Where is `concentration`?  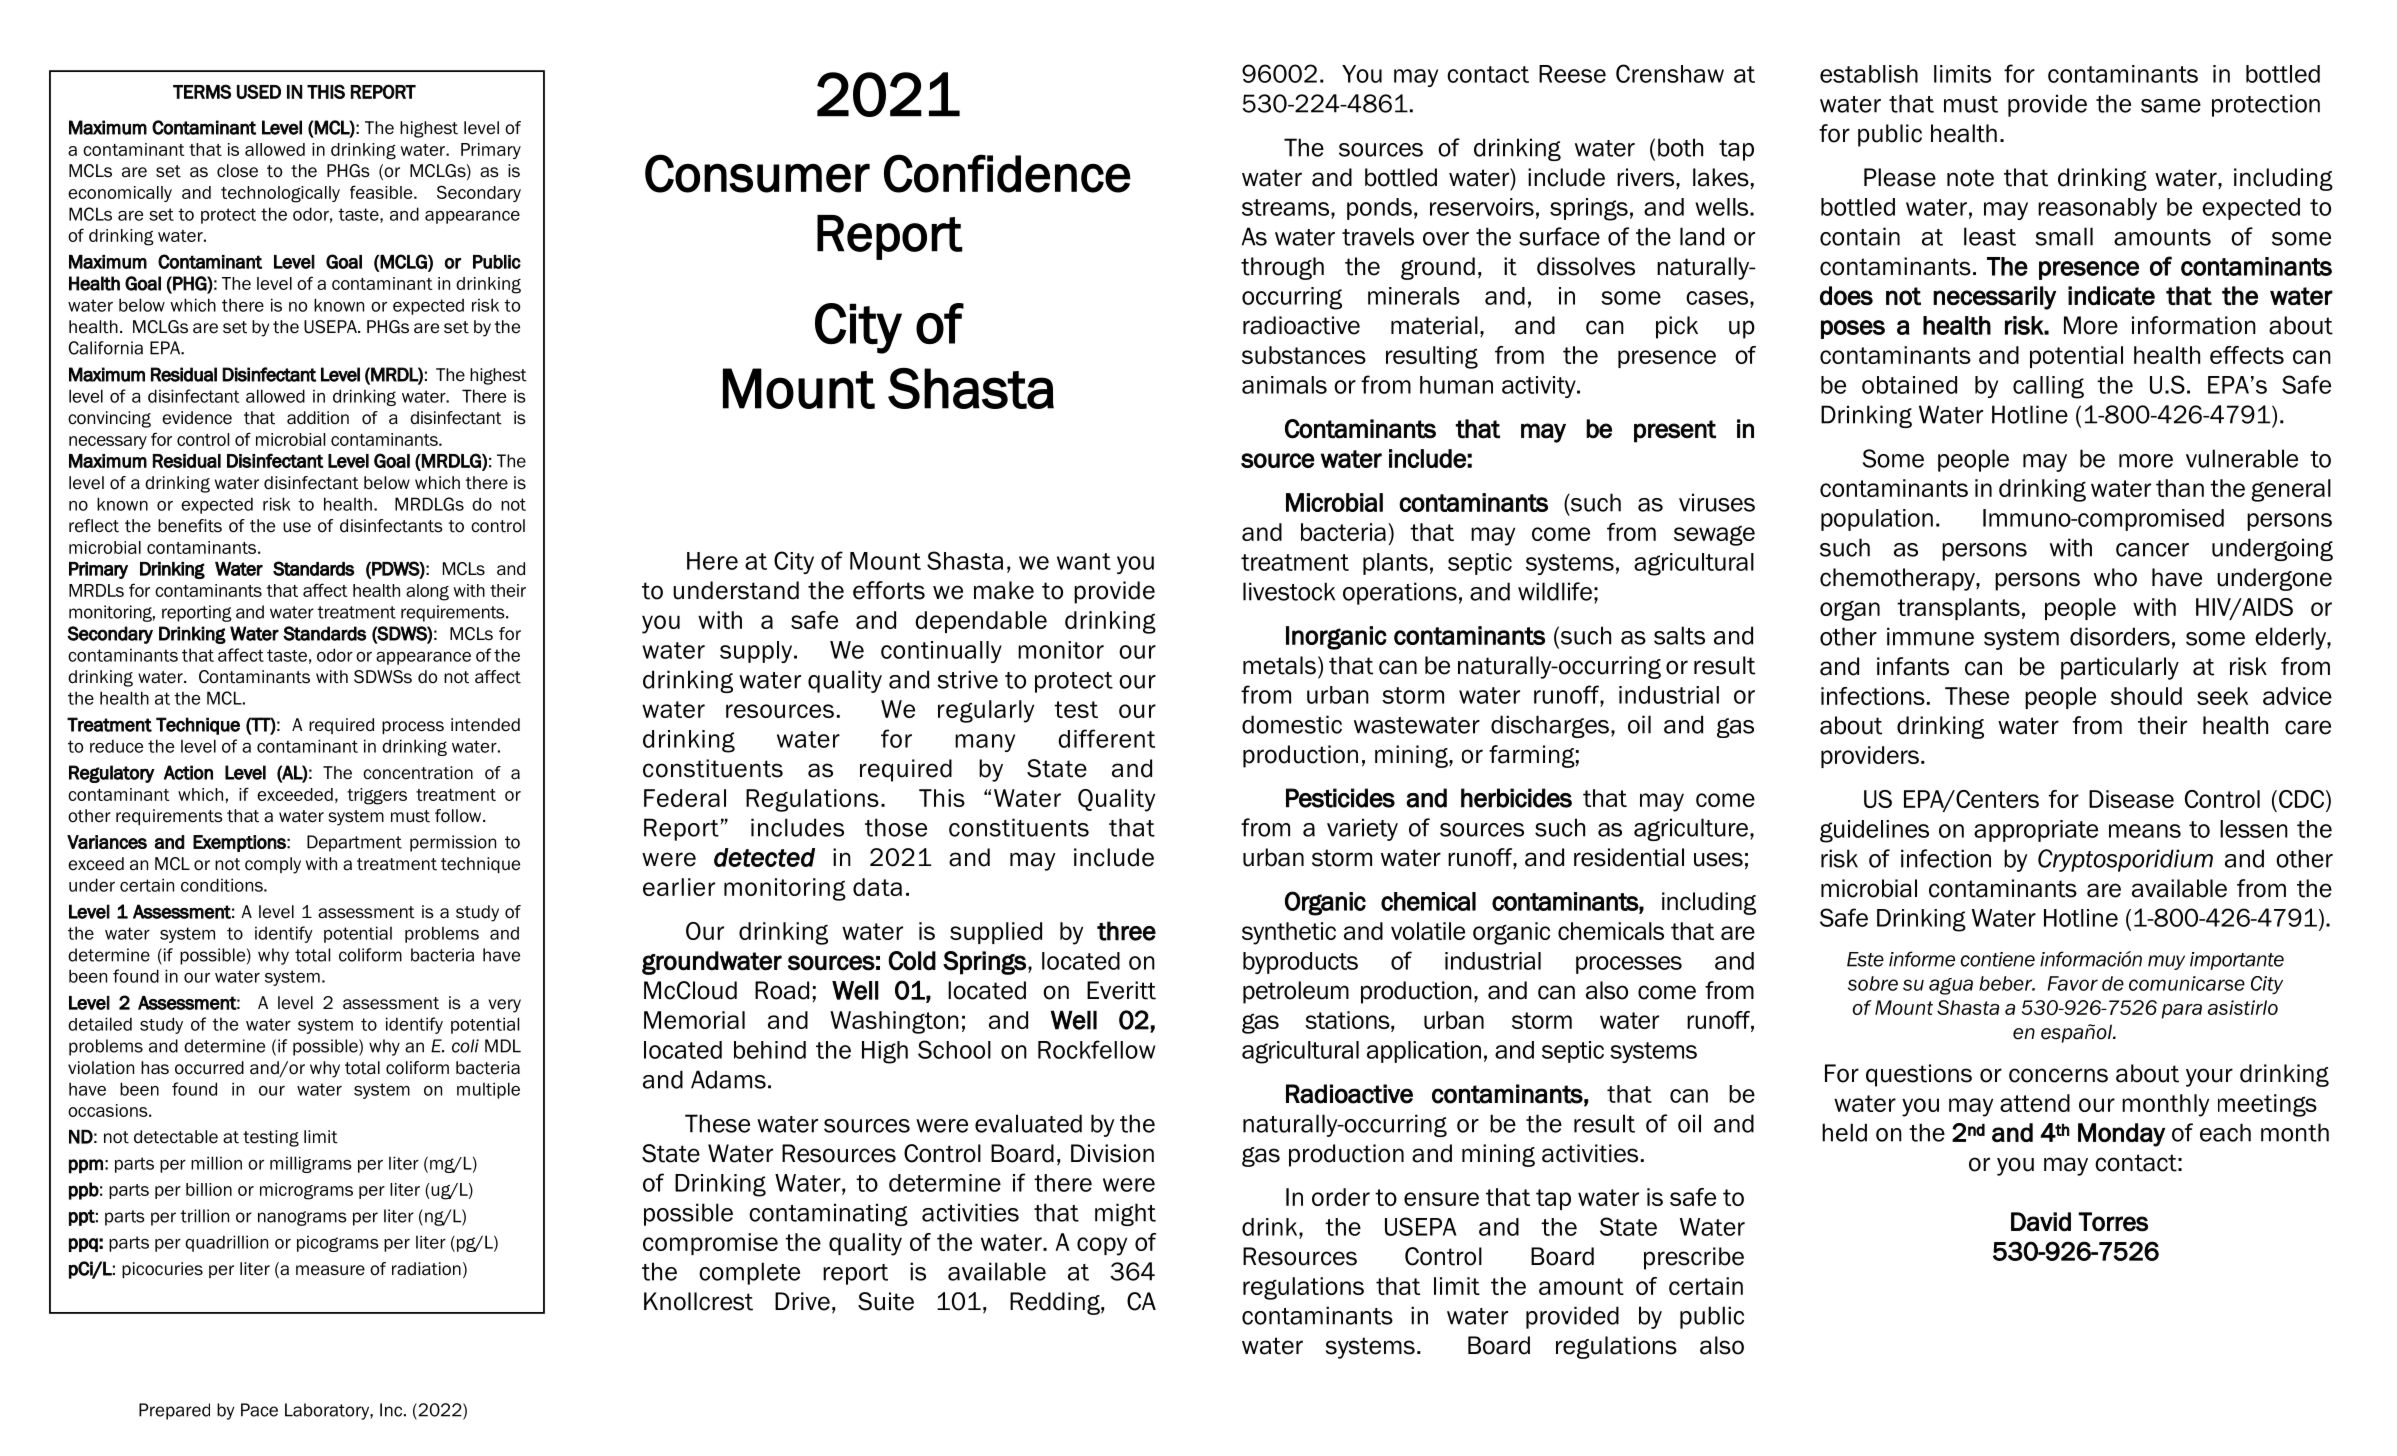
concentration is located at coordinates (418, 773).
